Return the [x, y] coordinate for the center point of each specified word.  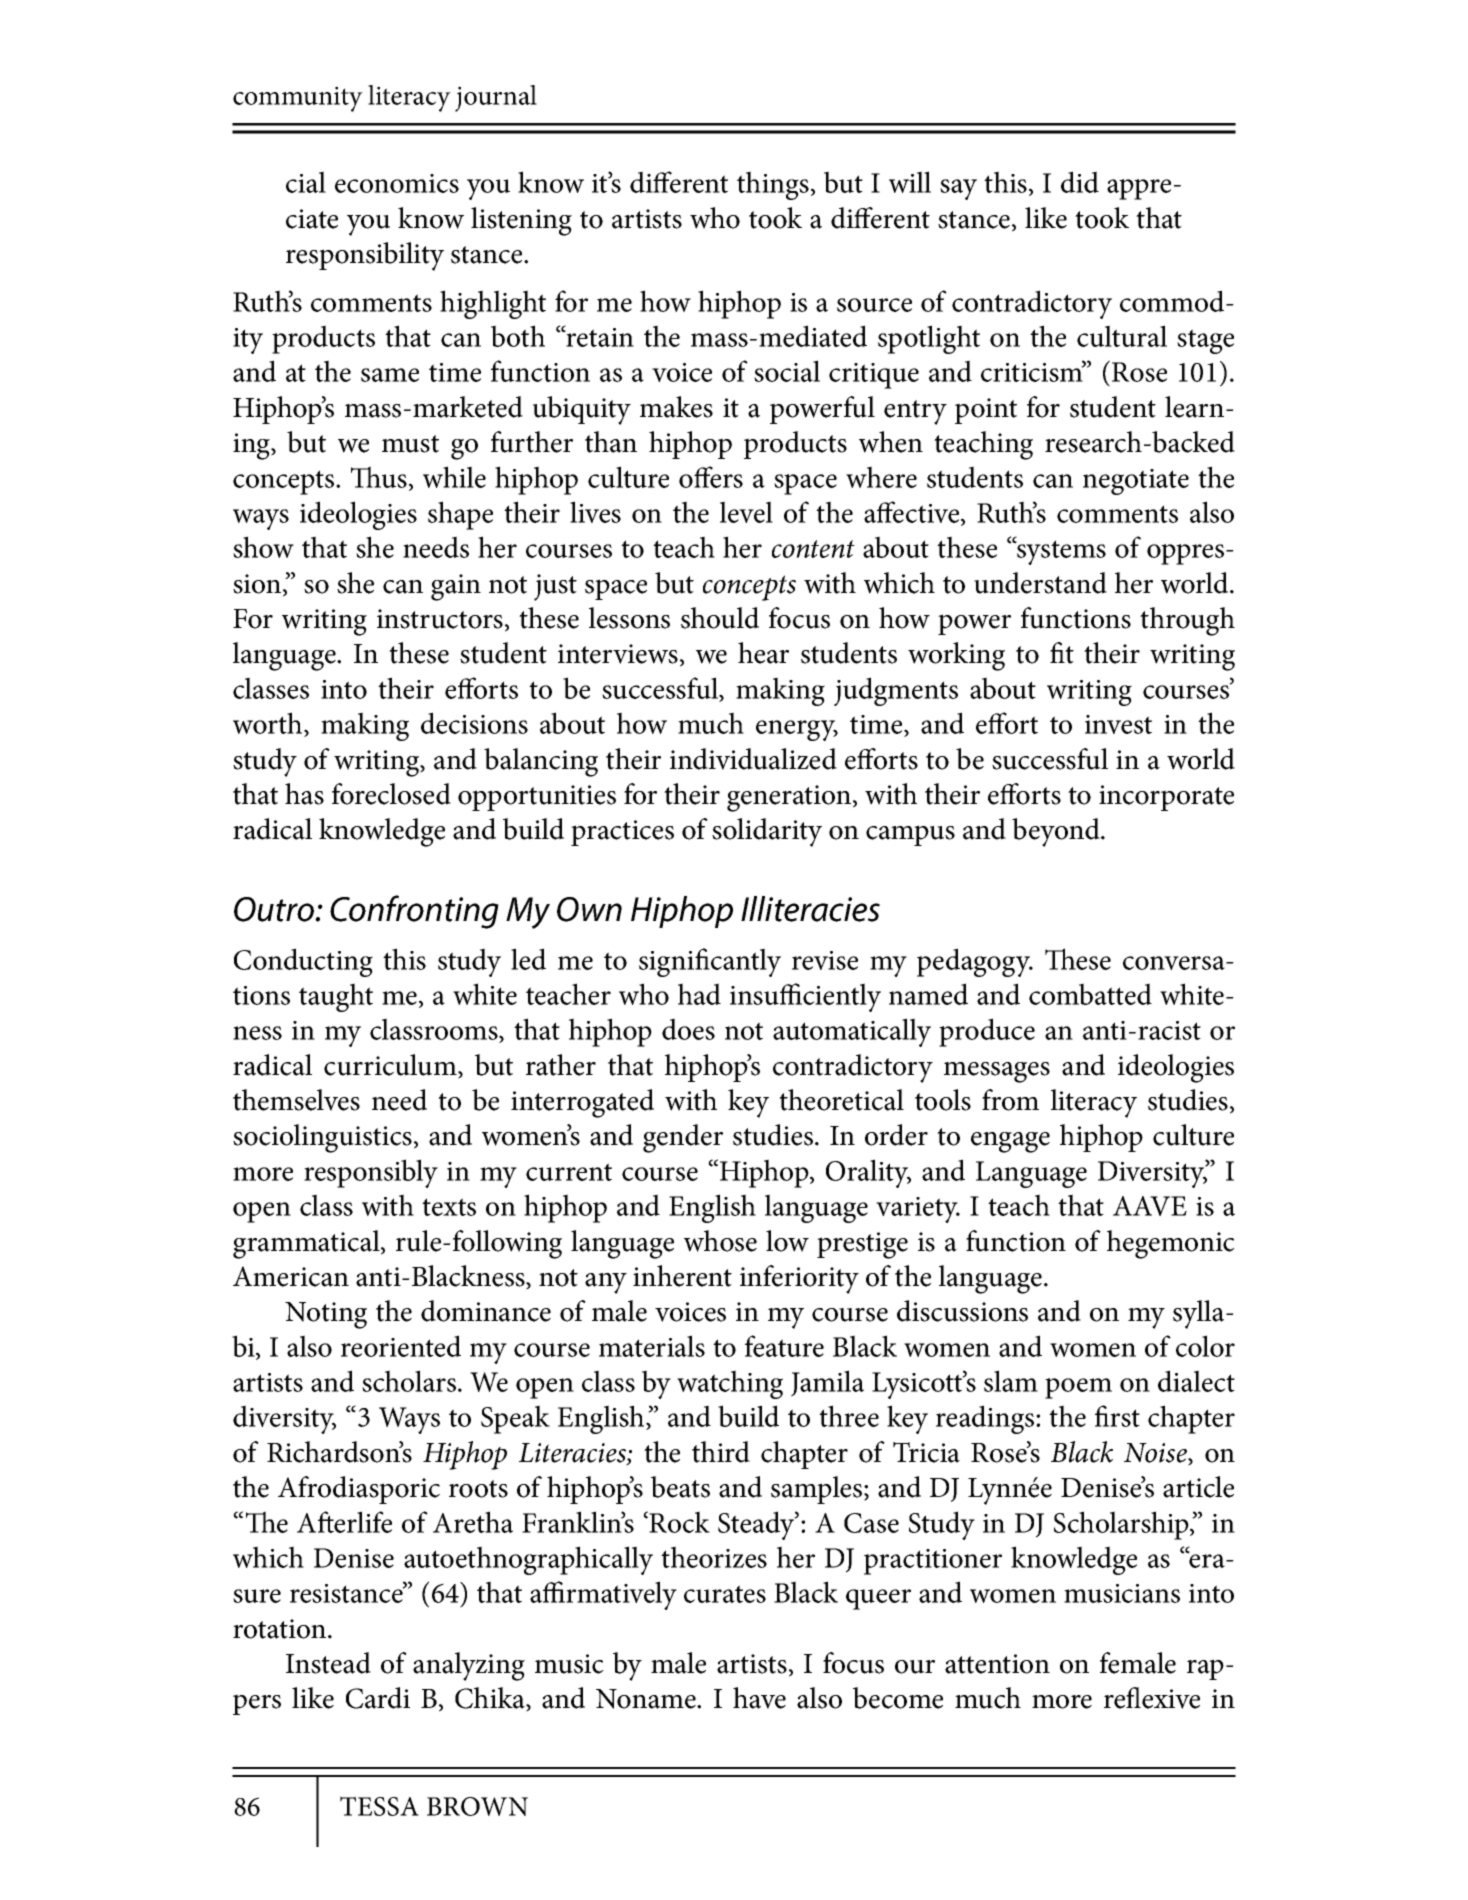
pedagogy [975, 962]
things [773, 185]
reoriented [401, 1346]
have [759, 1698]
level [746, 512]
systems [1060, 552]
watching [730, 1384]
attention [997, 1664]
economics [397, 183]
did [1080, 182]
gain [456, 587]
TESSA [379, 1806]
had [699, 994]
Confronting [414, 912]
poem [1078, 1388]
